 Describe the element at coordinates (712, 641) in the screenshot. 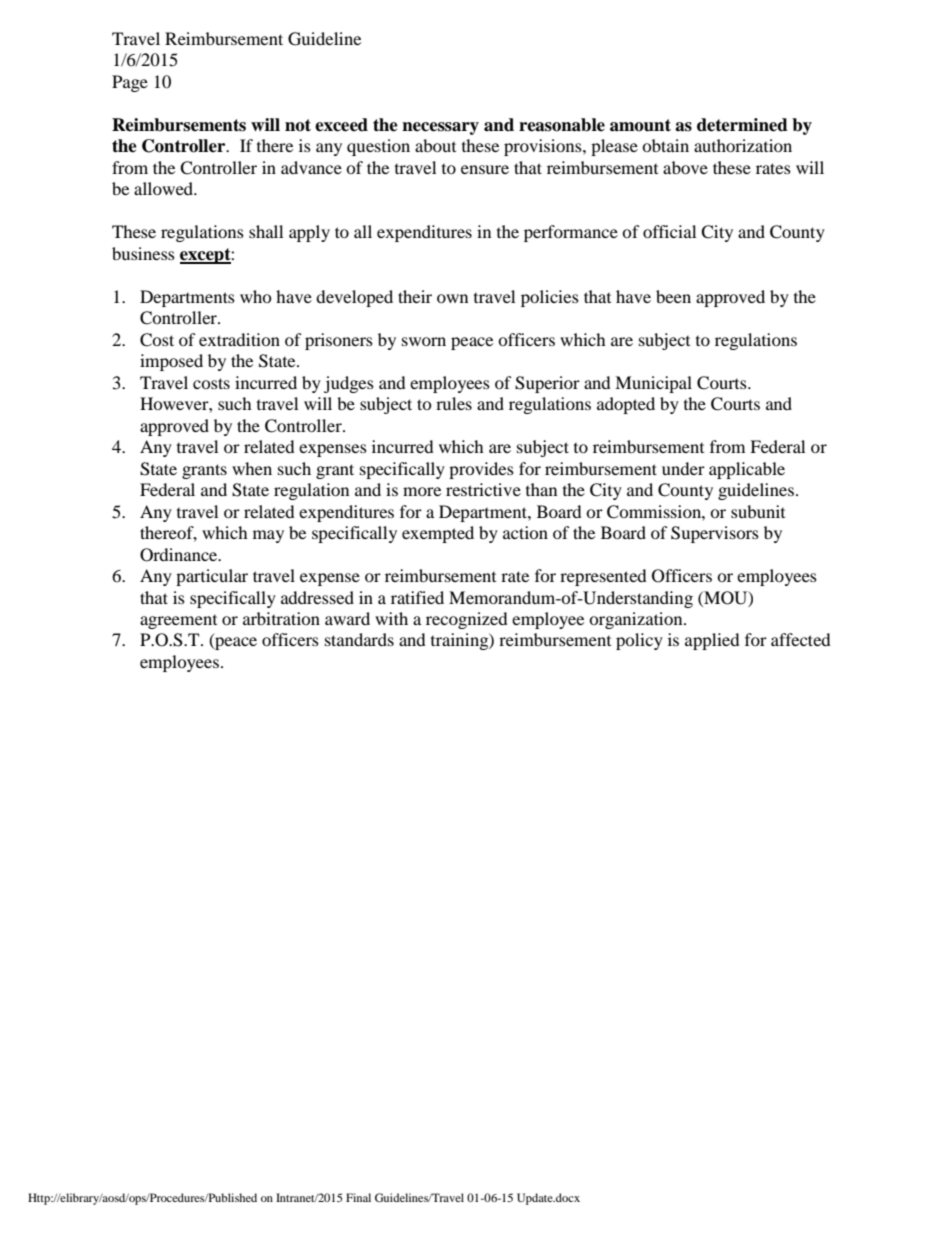

I see `applied` at that location.
